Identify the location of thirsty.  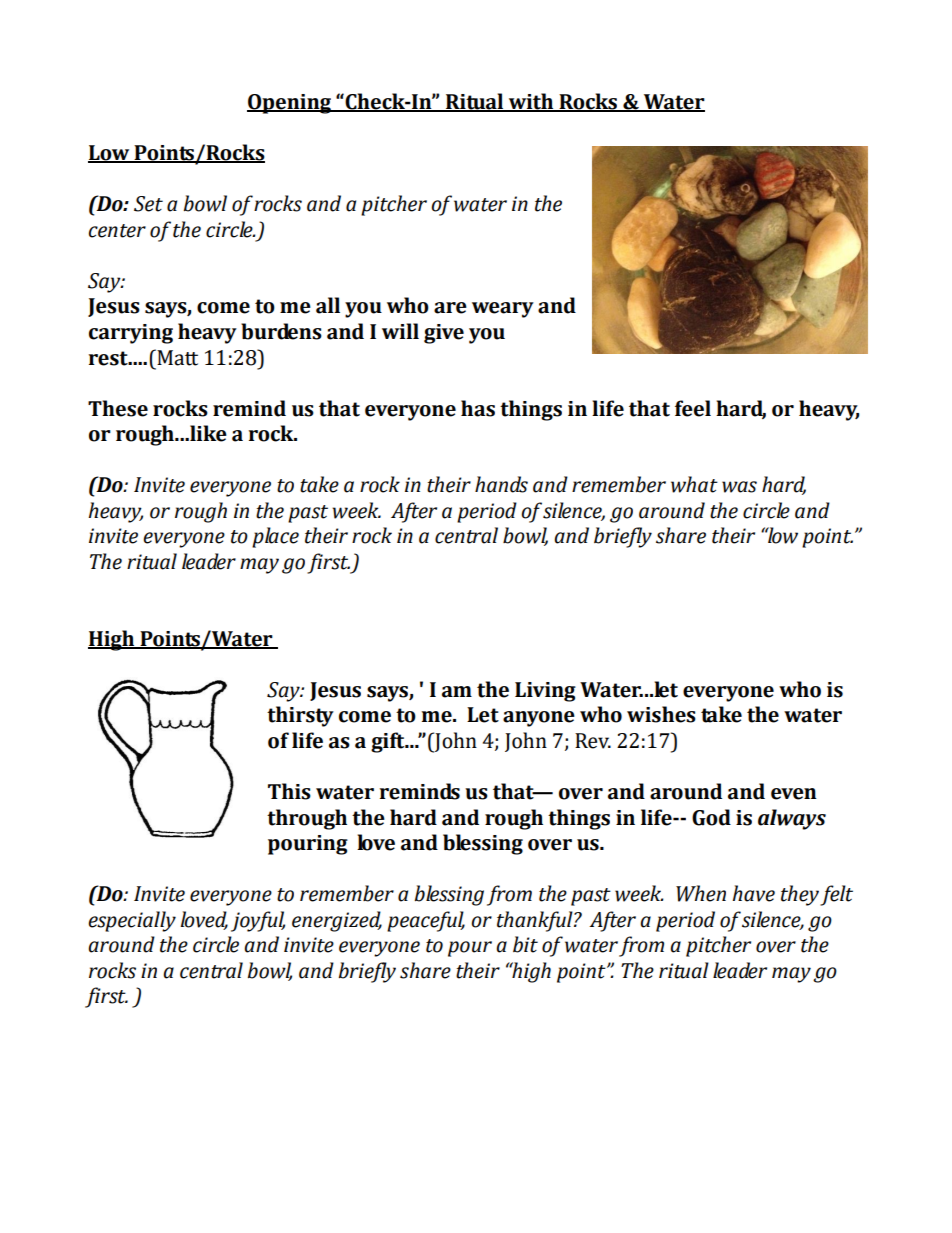
(300, 716).
